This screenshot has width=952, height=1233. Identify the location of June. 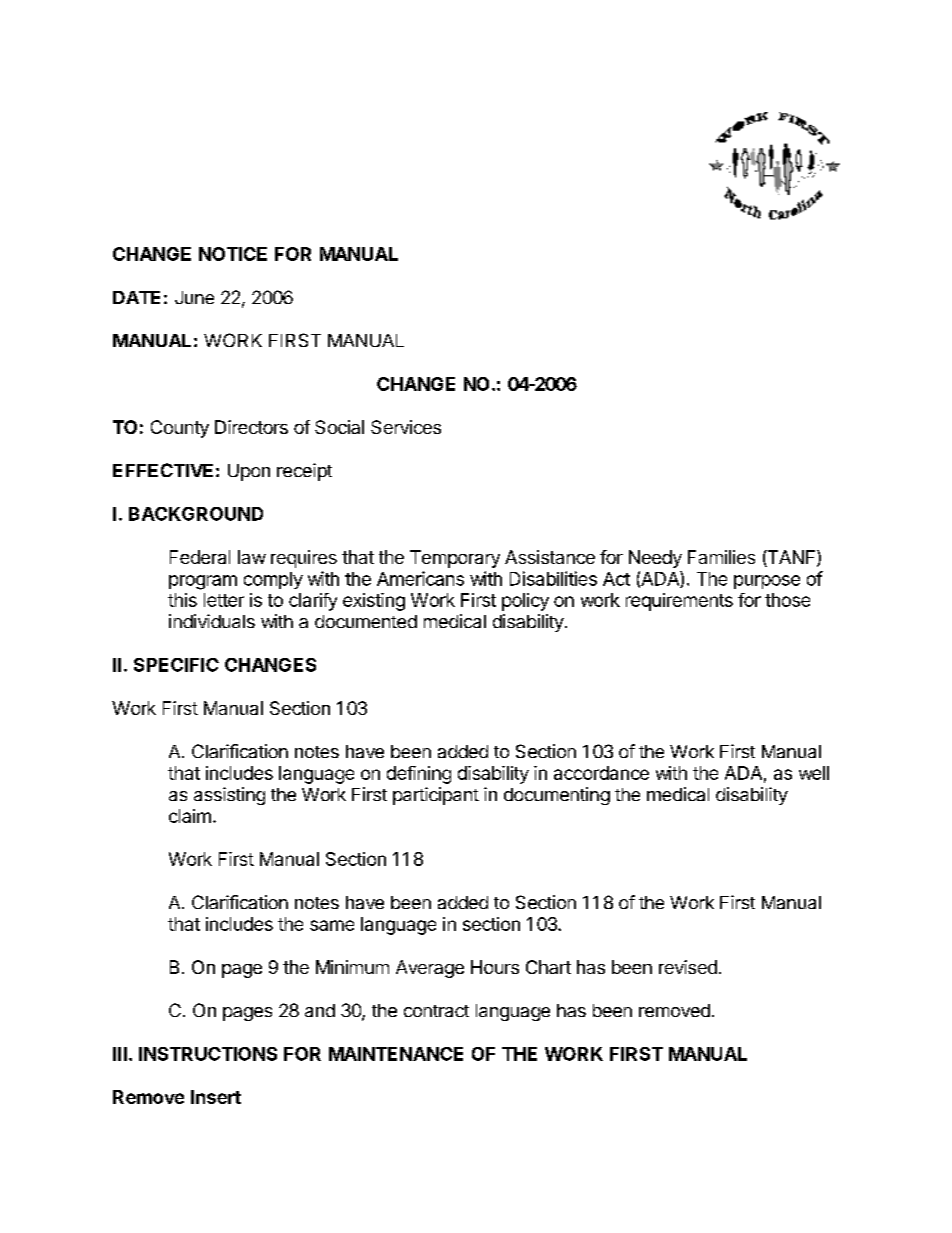
(194, 297).
